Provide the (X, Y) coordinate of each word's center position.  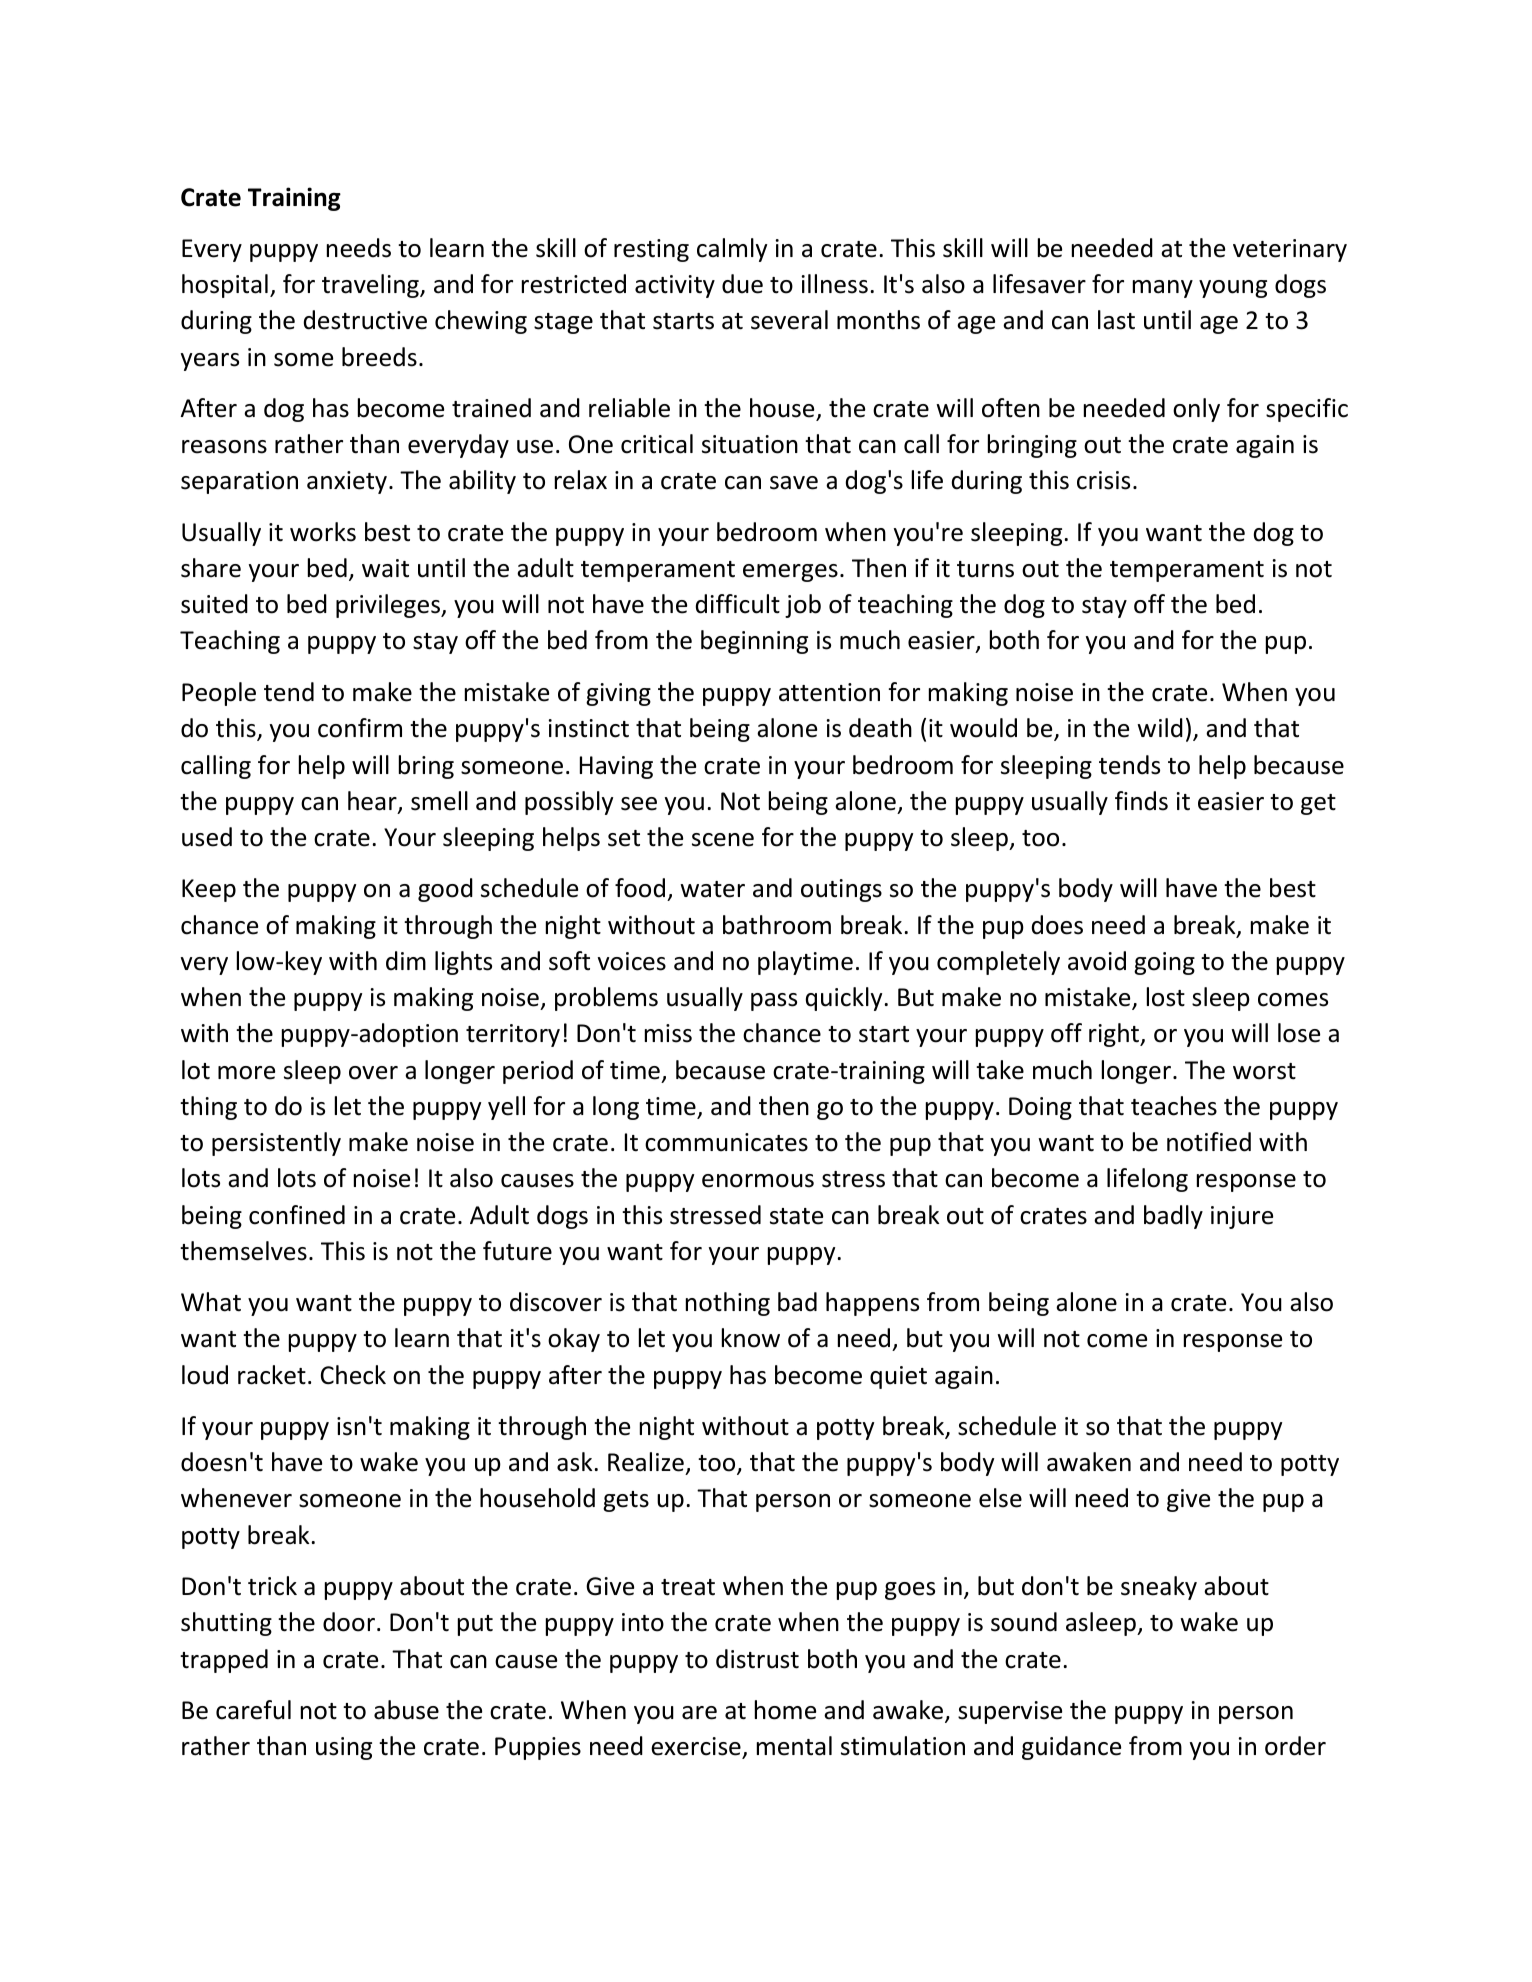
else (1000, 1498)
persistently (276, 1144)
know (751, 1338)
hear (373, 802)
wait (385, 568)
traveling (371, 286)
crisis (1103, 480)
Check (353, 1375)
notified (1209, 1142)
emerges (790, 573)
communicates (726, 1142)
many (1163, 289)
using (344, 1748)
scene (723, 840)
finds (1141, 801)
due (742, 284)
